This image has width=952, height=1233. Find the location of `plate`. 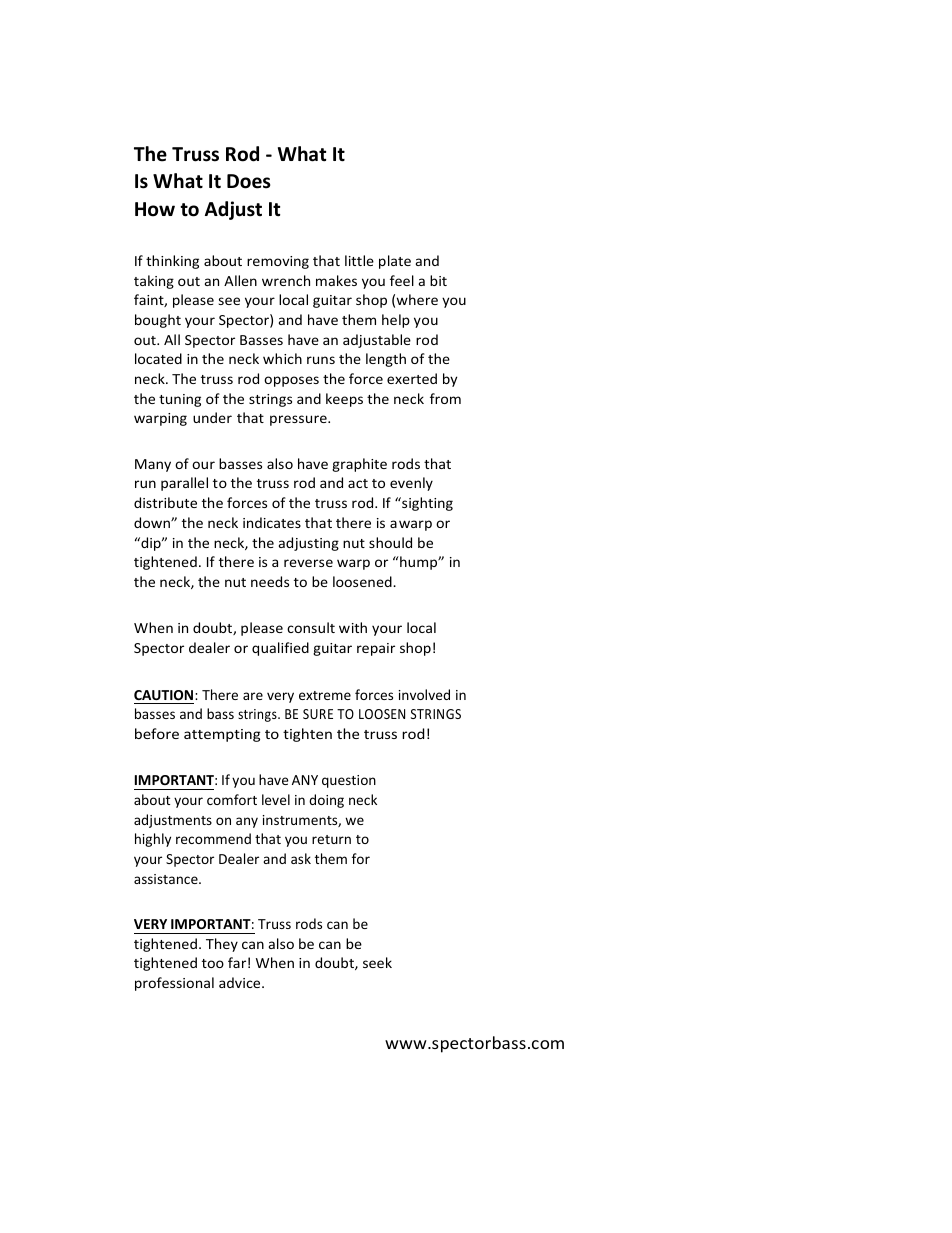

plate is located at coordinates (395, 262).
